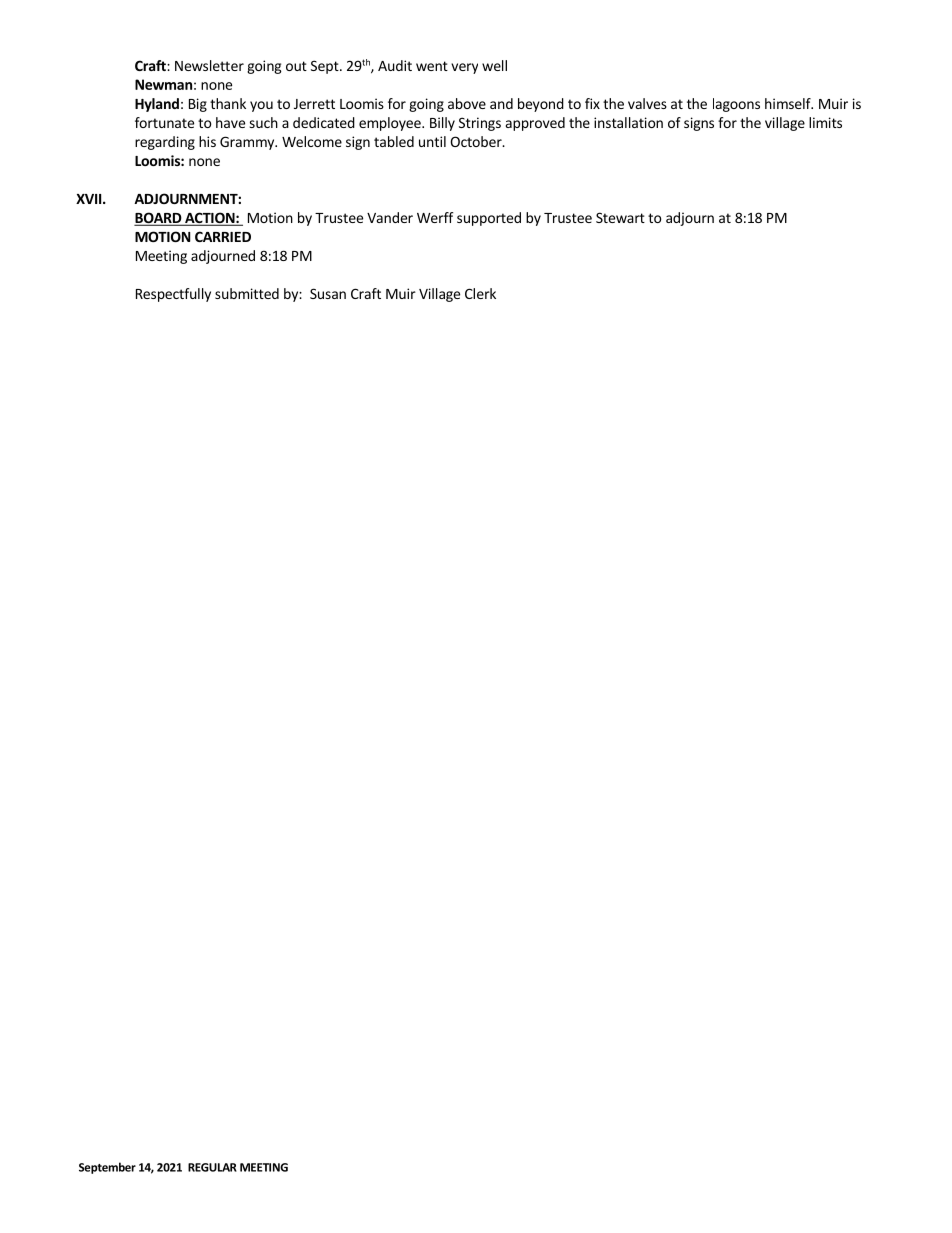 The height and width of the image is (1233, 952). I want to click on CARRIED, so click(223, 236).
